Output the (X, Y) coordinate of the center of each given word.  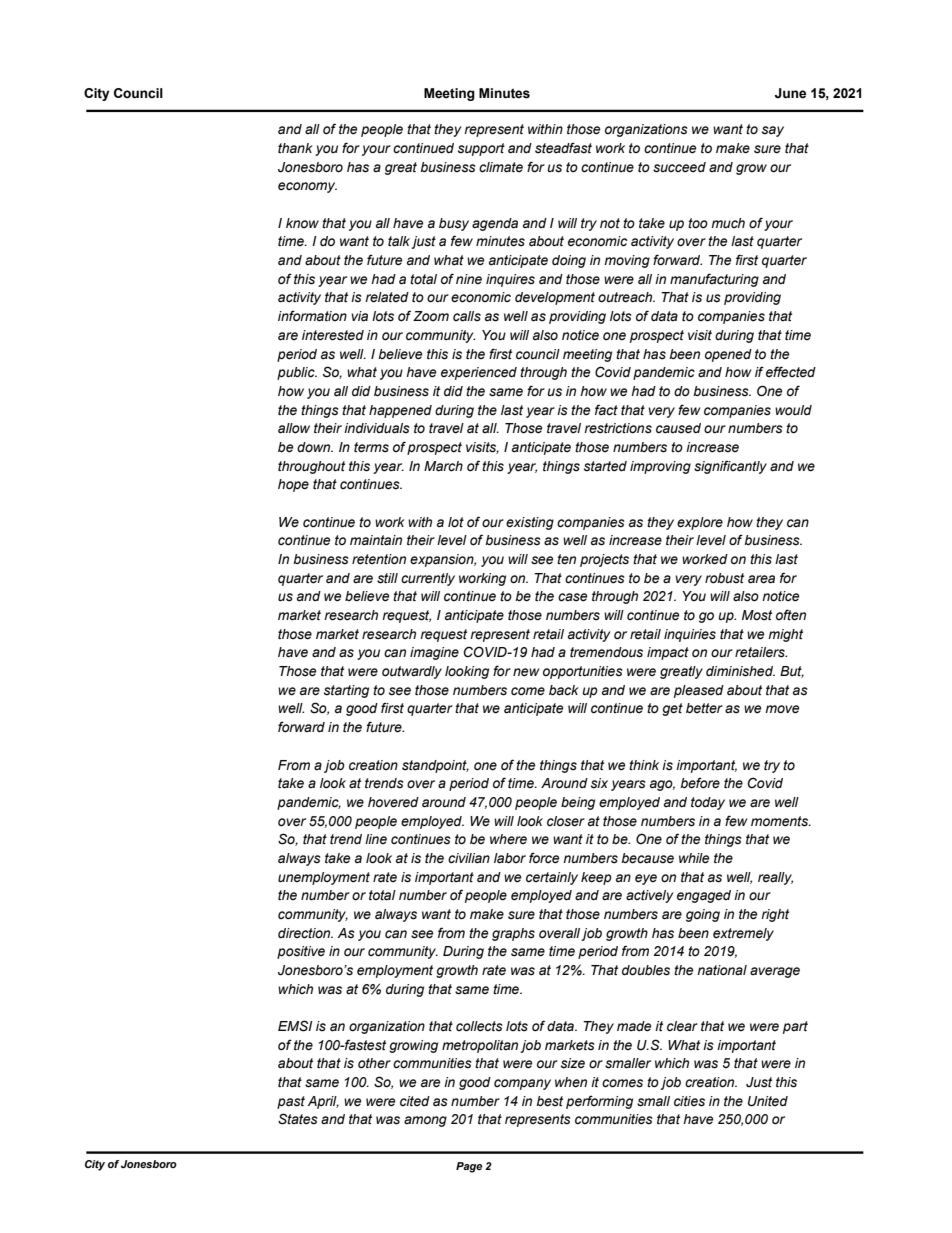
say (773, 131)
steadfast (563, 148)
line (376, 839)
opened (728, 355)
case (572, 597)
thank (295, 148)
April (323, 1102)
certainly (552, 878)
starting (346, 691)
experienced (479, 373)
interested (333, 335)
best (549, 1101)
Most (757, 615)
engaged (704, 896)
